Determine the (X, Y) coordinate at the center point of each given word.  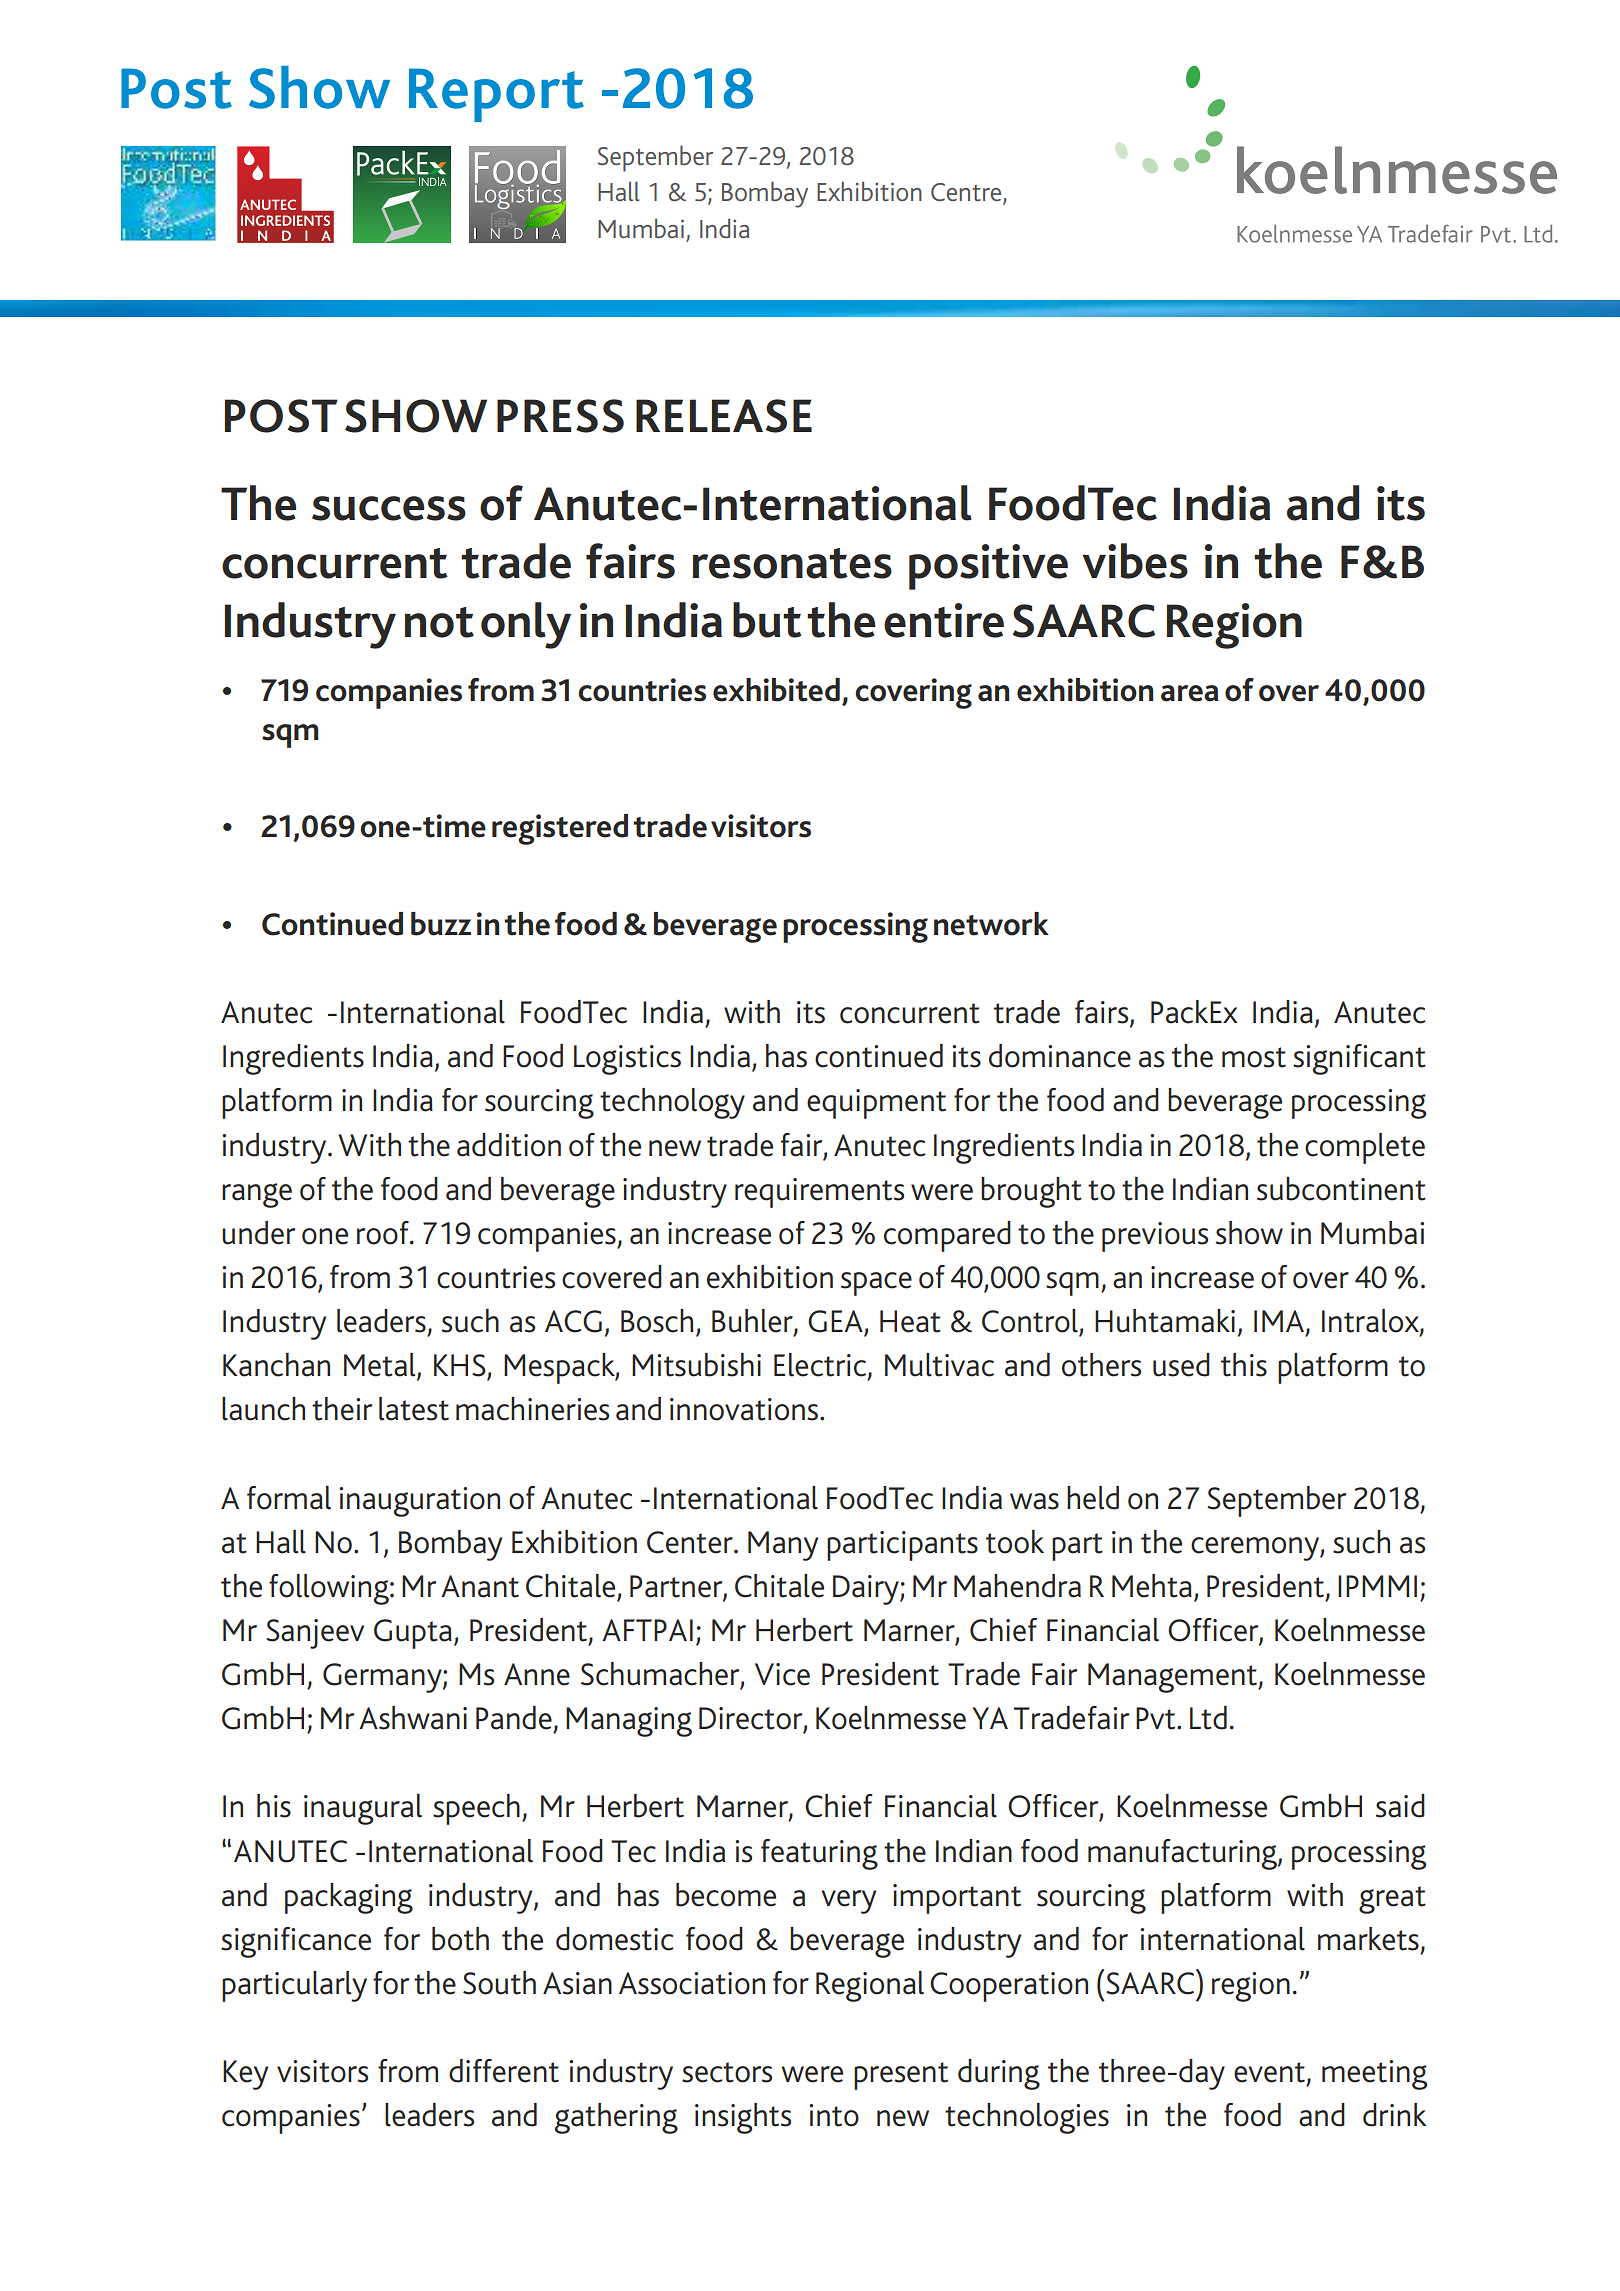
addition (509, 1145)
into (834, 2115)
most (1254, 1057)
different (504, 2071)
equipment (876, 1104)
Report (496, 95)
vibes (1135, 561)
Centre (967, 193)
